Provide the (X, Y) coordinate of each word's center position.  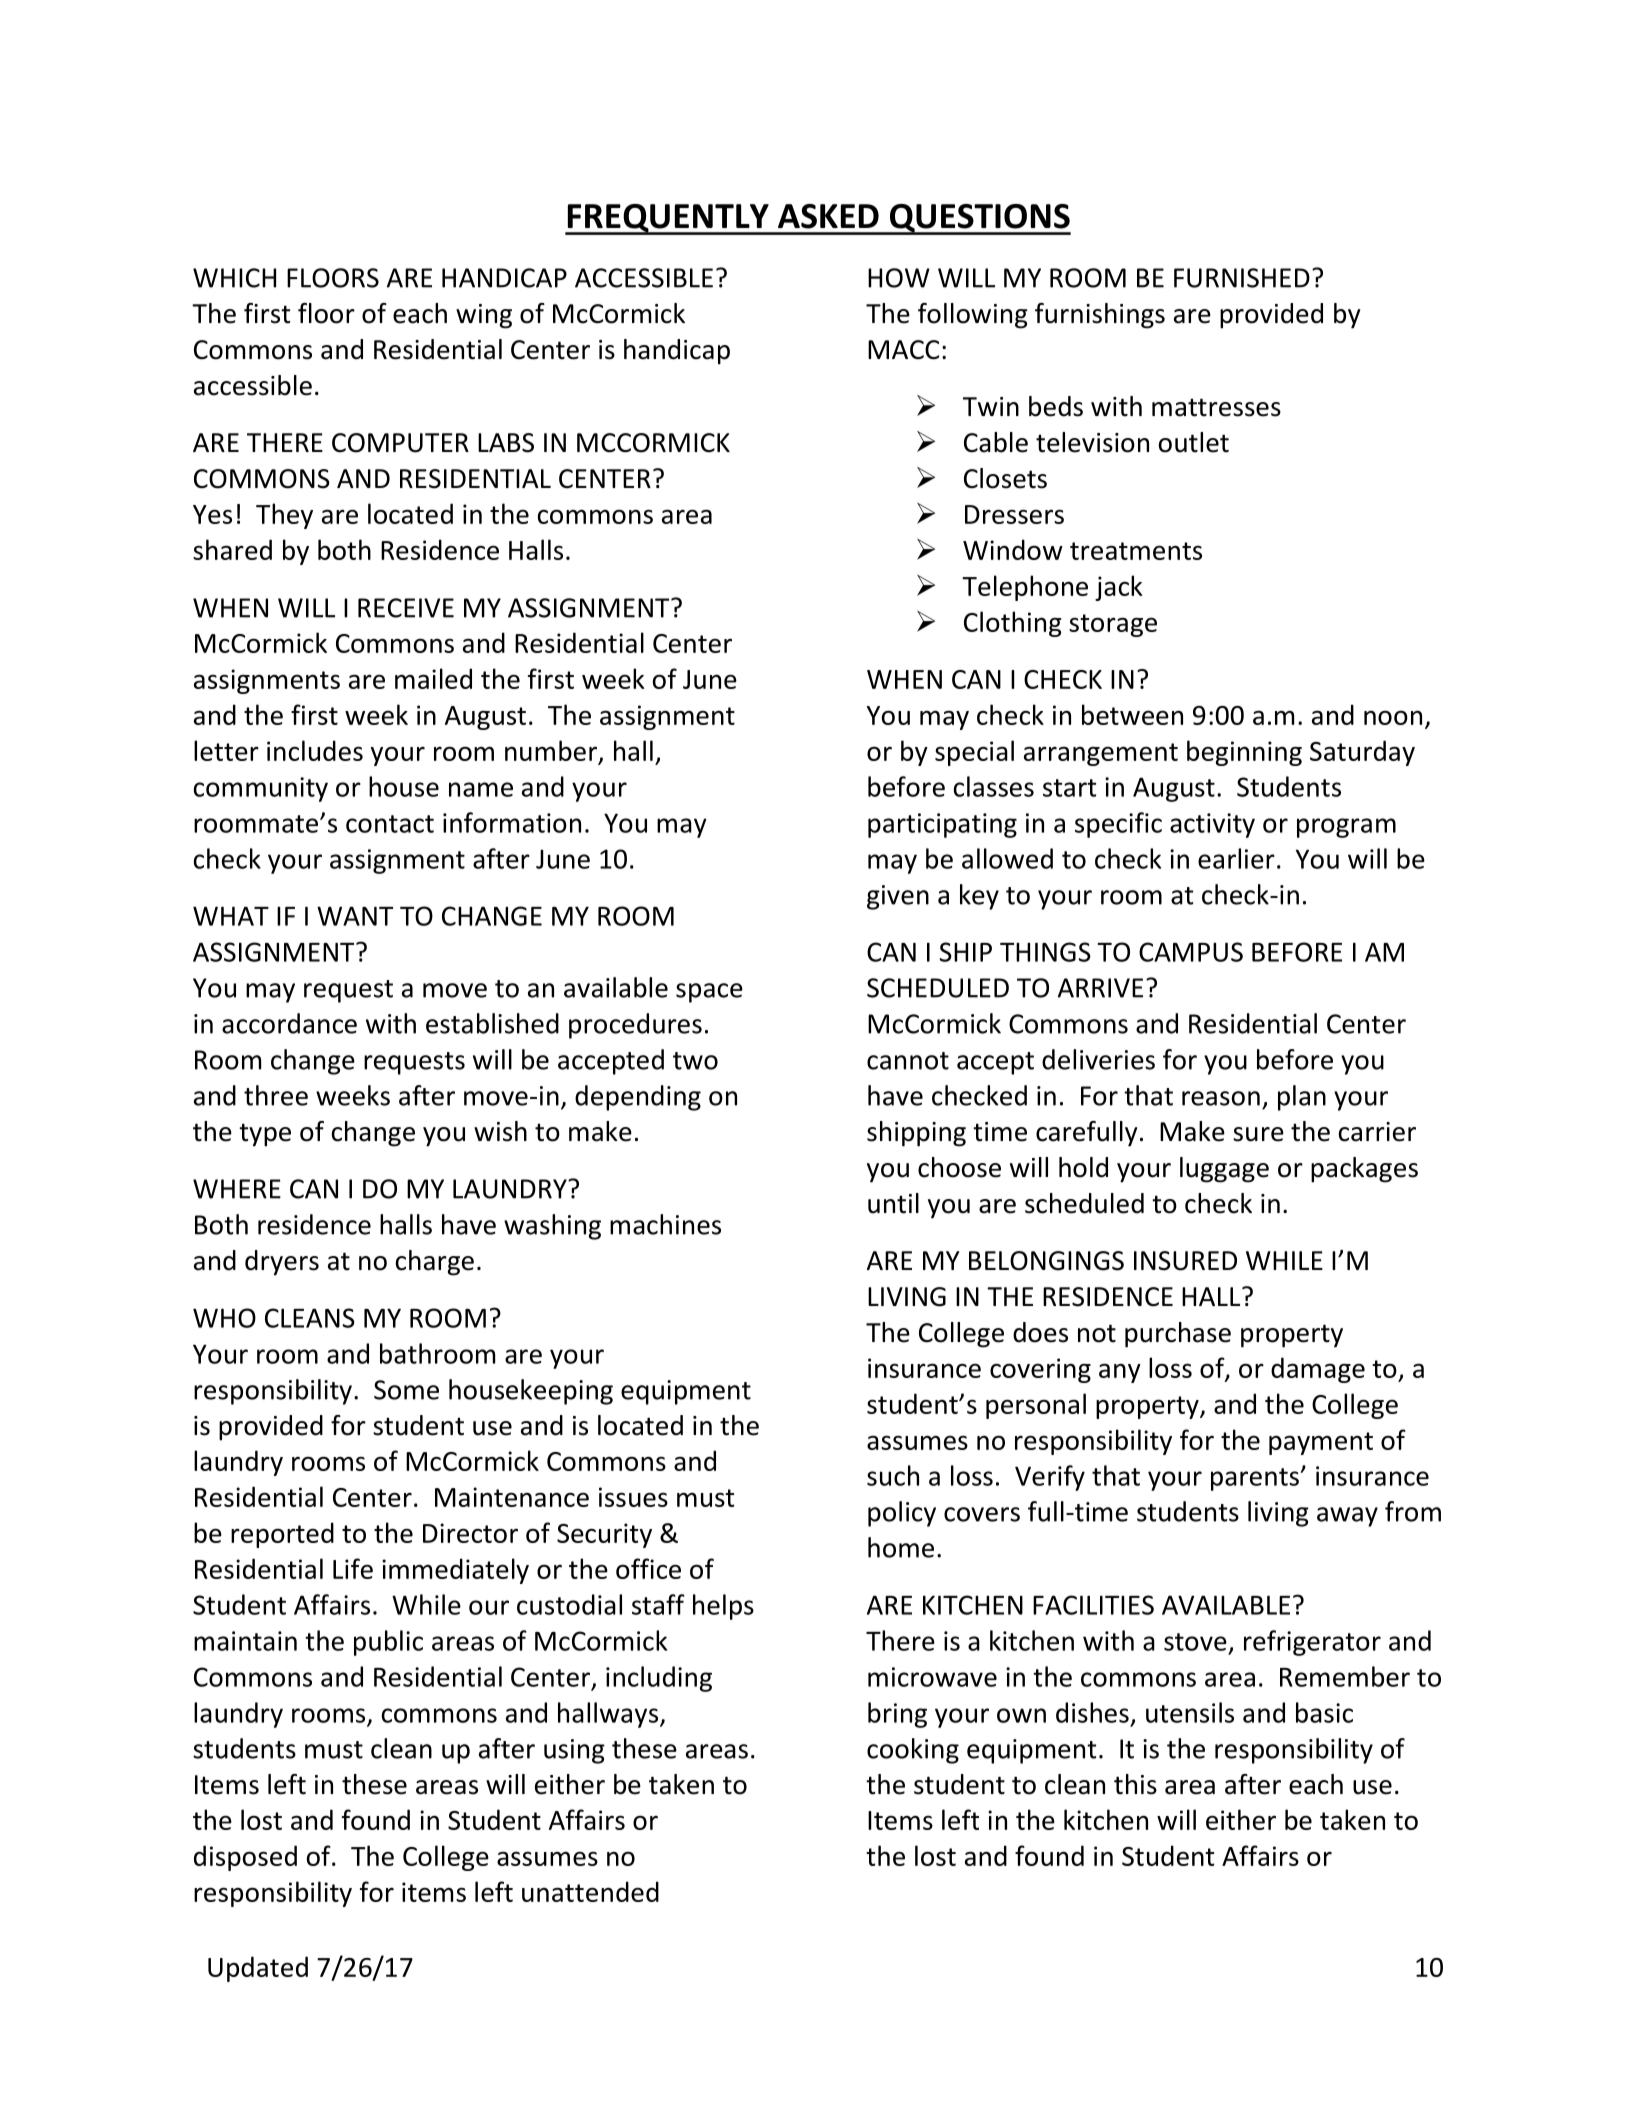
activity (1212, 825)
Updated (258, 1969)
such (893, 1475)
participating (942, 825)
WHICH (234, 278)
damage (1318, 1370)
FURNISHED (1242, 278)
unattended (590, 1891)
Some (406, 1390)
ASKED (828, 216)
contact (390, 824)
